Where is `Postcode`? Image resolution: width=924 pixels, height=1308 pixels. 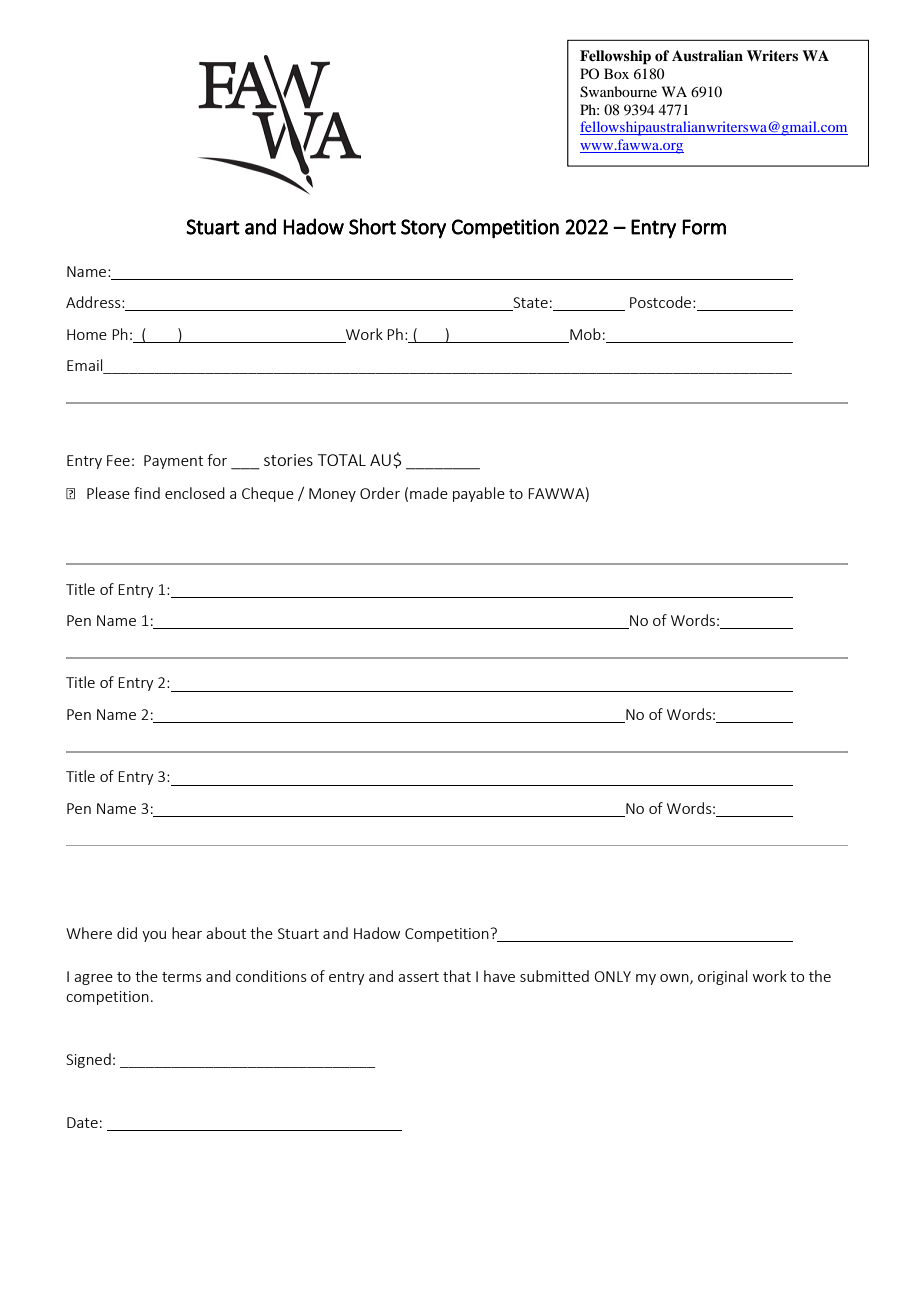 Postcode is located at coordinates (662, 302).
